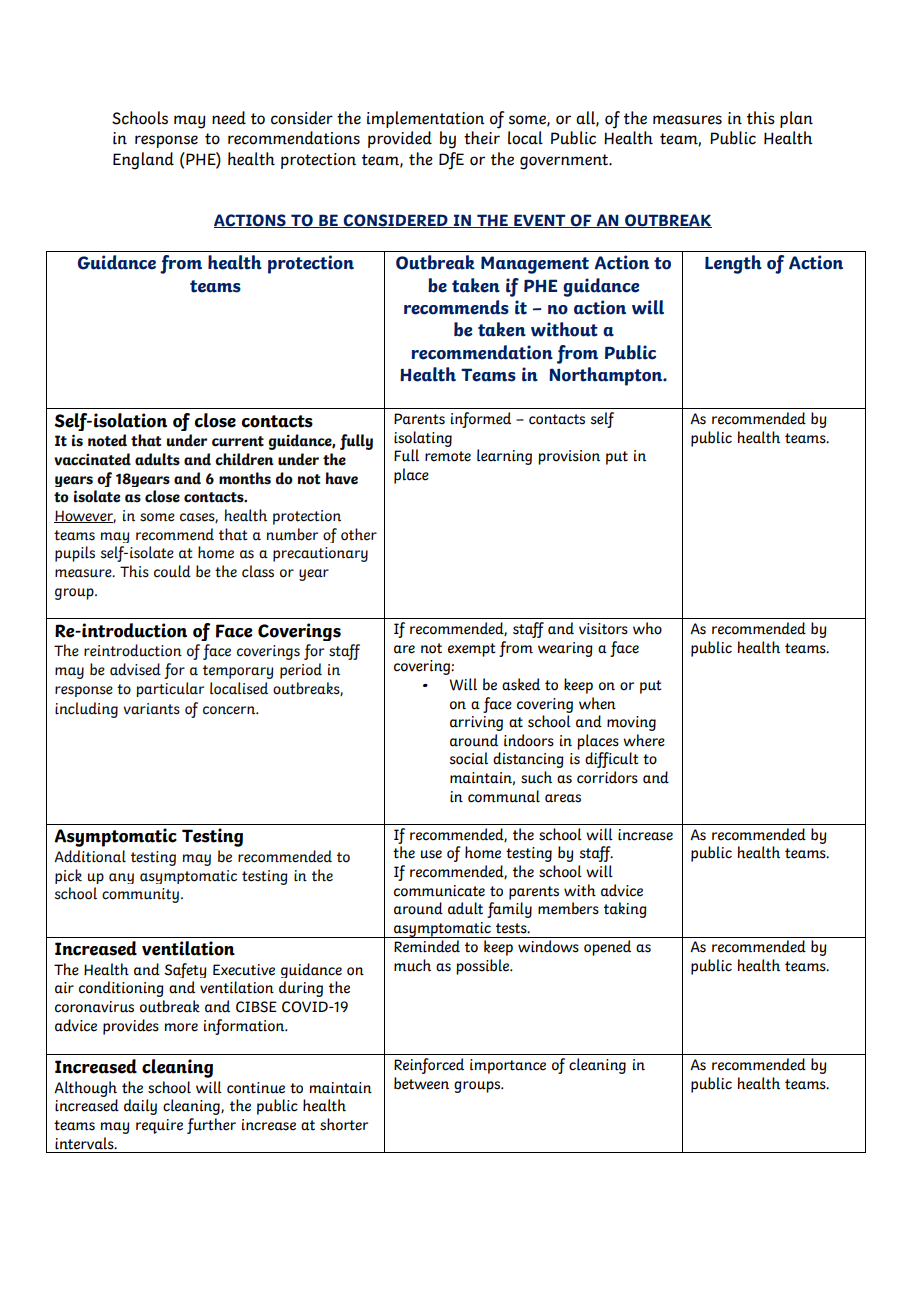 This screenshot has width=924, height=1308. Describe the element at coordinates (121, 878) in the screenshot. I see `any` at that location.
